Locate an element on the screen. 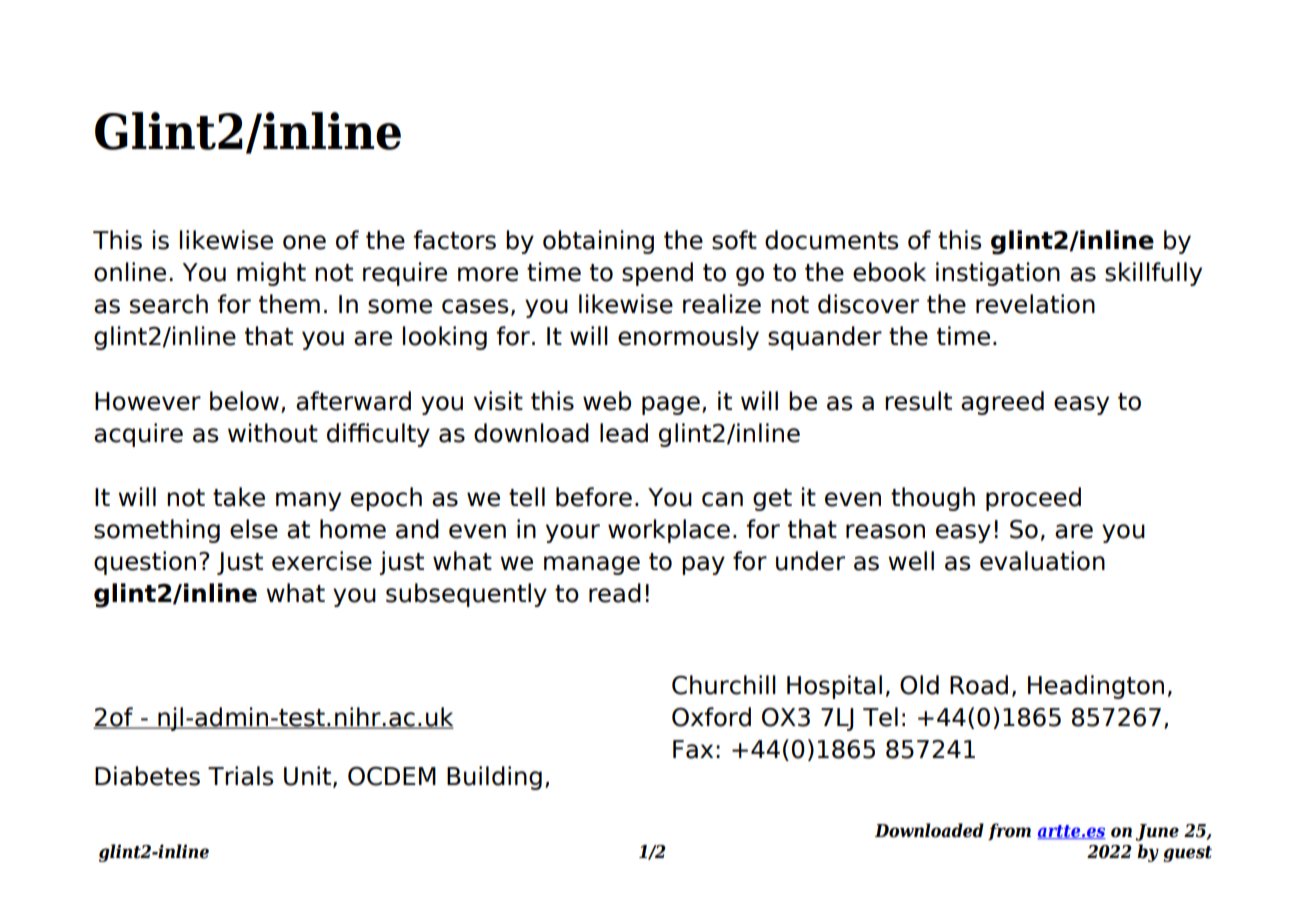  from is located at coordinates (1009, 832).
